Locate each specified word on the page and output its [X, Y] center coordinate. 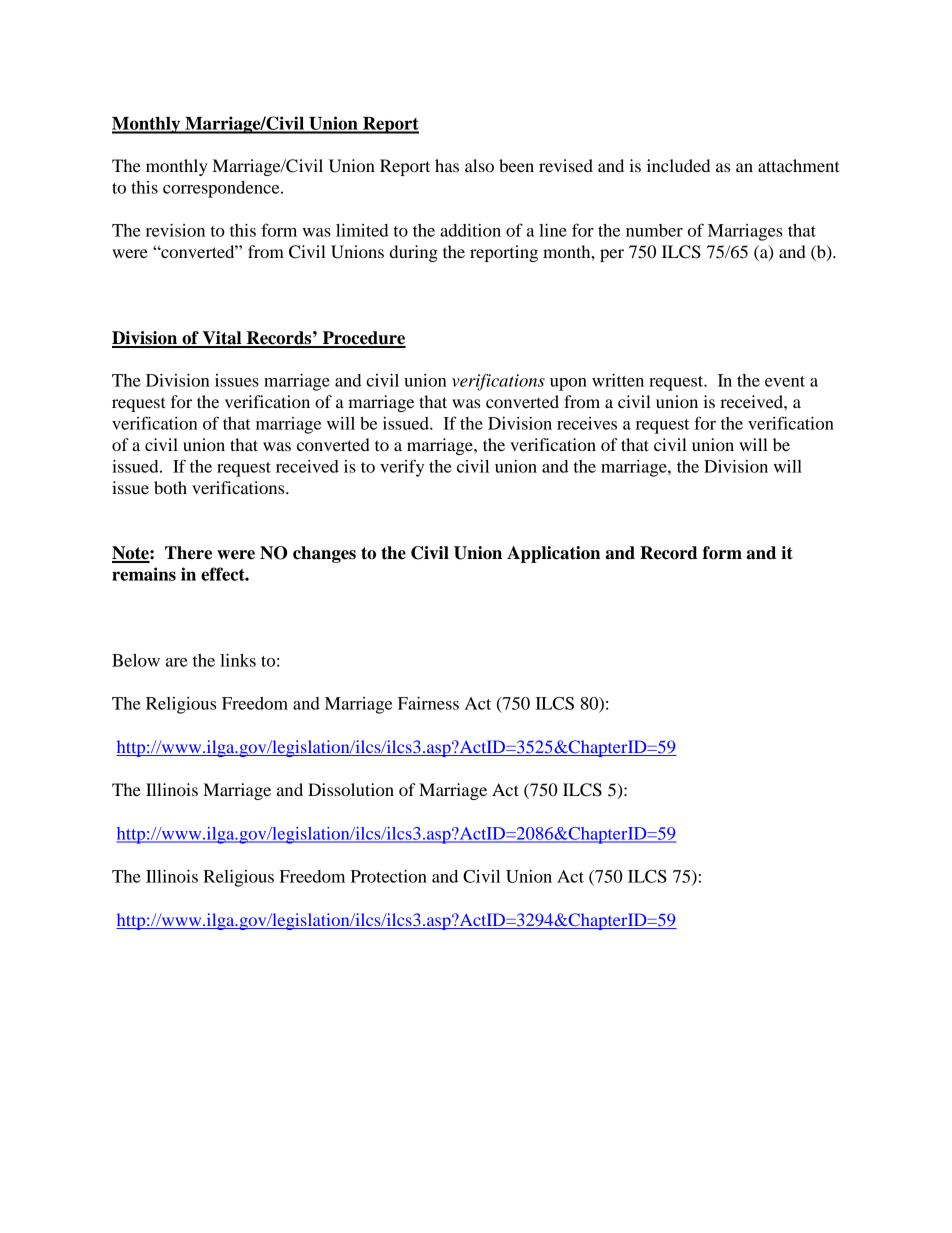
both [170, 487]
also [479, 165]
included [678, 165]
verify [402, 468]
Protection [389, 876]
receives [587, 423]
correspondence [222, 189]
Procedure [363, 339]
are [177, 662]
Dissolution [351, 789]
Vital [222, 339]
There [188, 553]
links [238, 660]
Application [553, 554]
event [785, 381]
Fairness [428, 703]
